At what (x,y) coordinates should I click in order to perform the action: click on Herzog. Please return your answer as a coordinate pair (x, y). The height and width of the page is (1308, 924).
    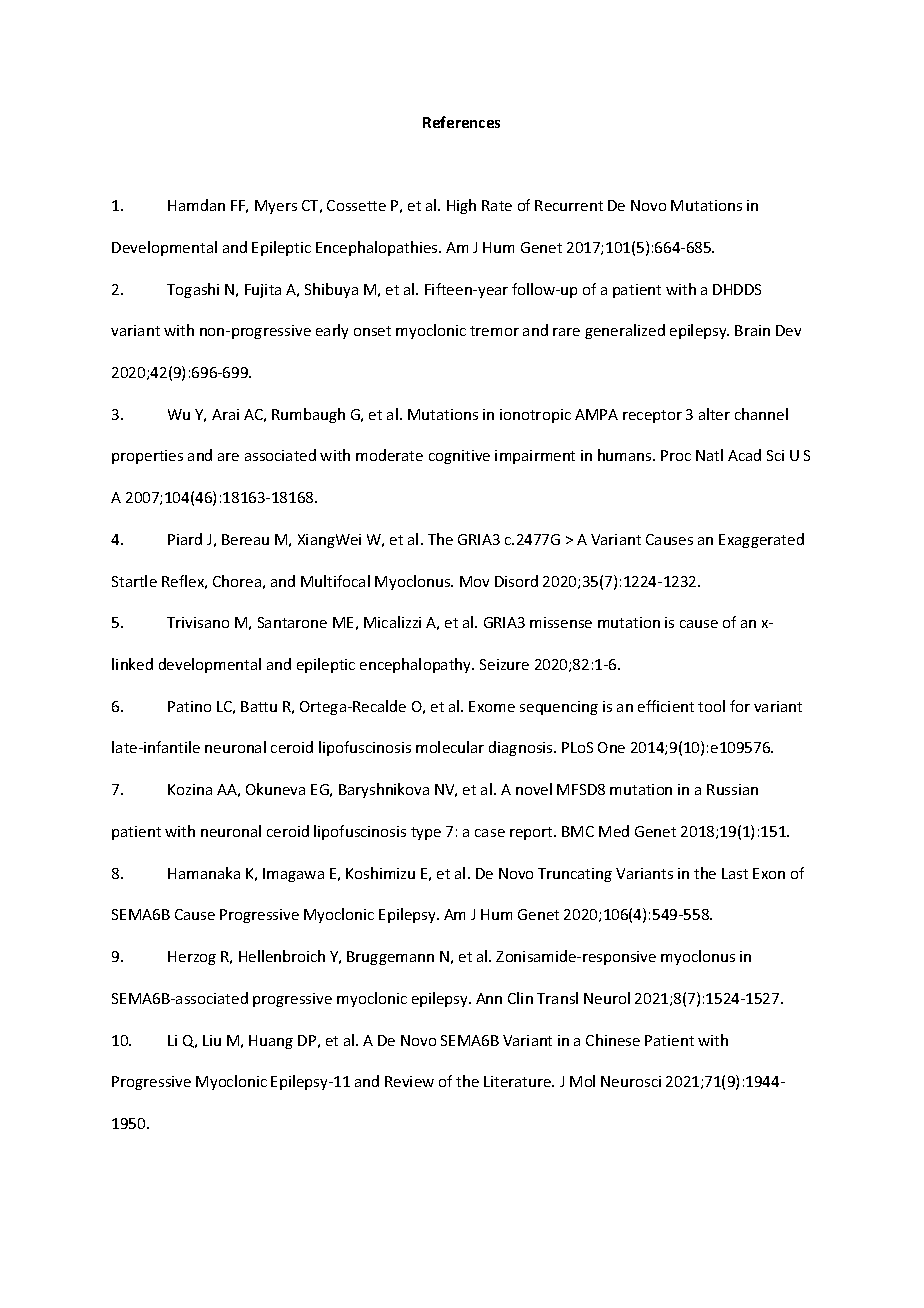
    Looking at the image, I should click on (192, 958).
